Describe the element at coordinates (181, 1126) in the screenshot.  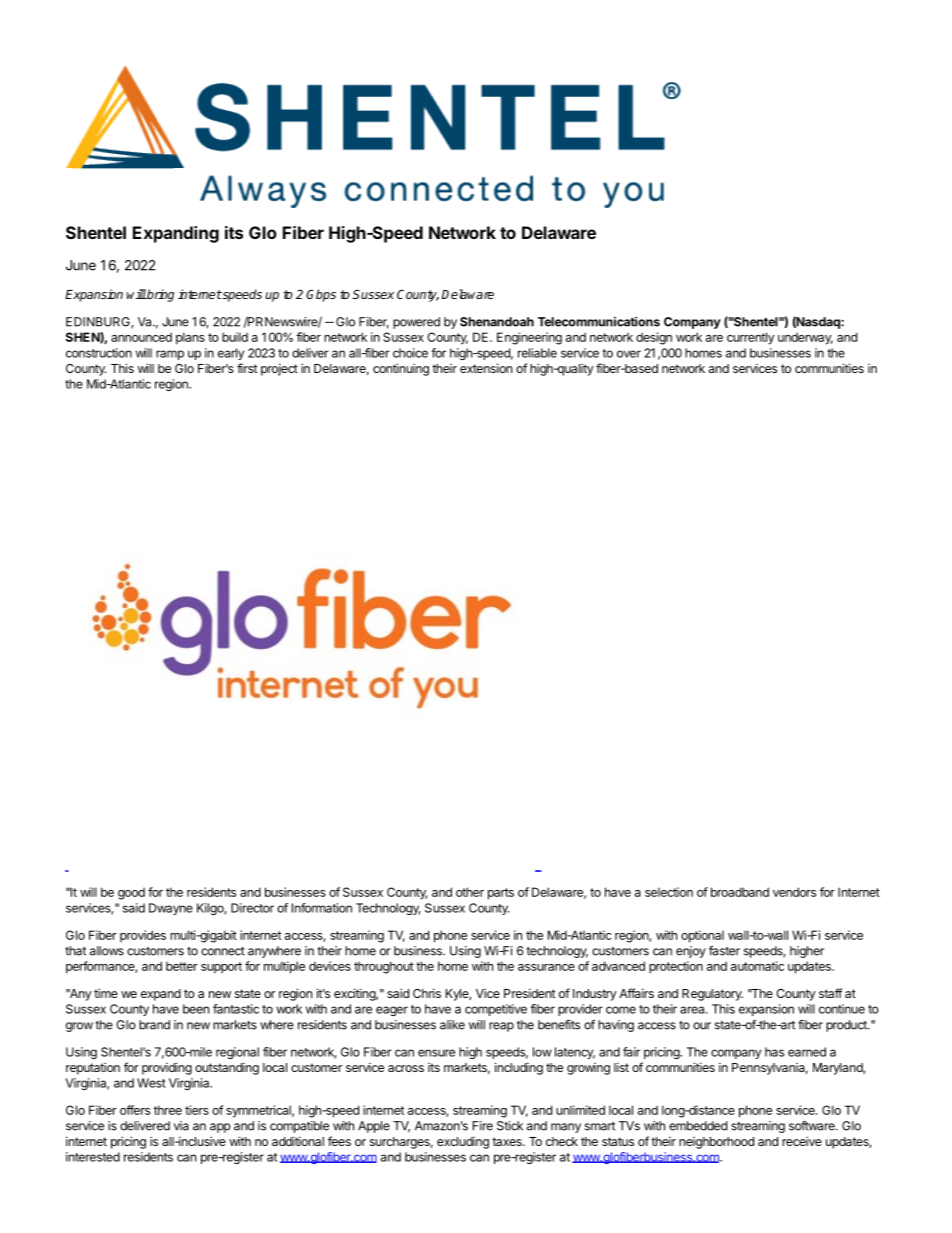
I see `via` at that location.
